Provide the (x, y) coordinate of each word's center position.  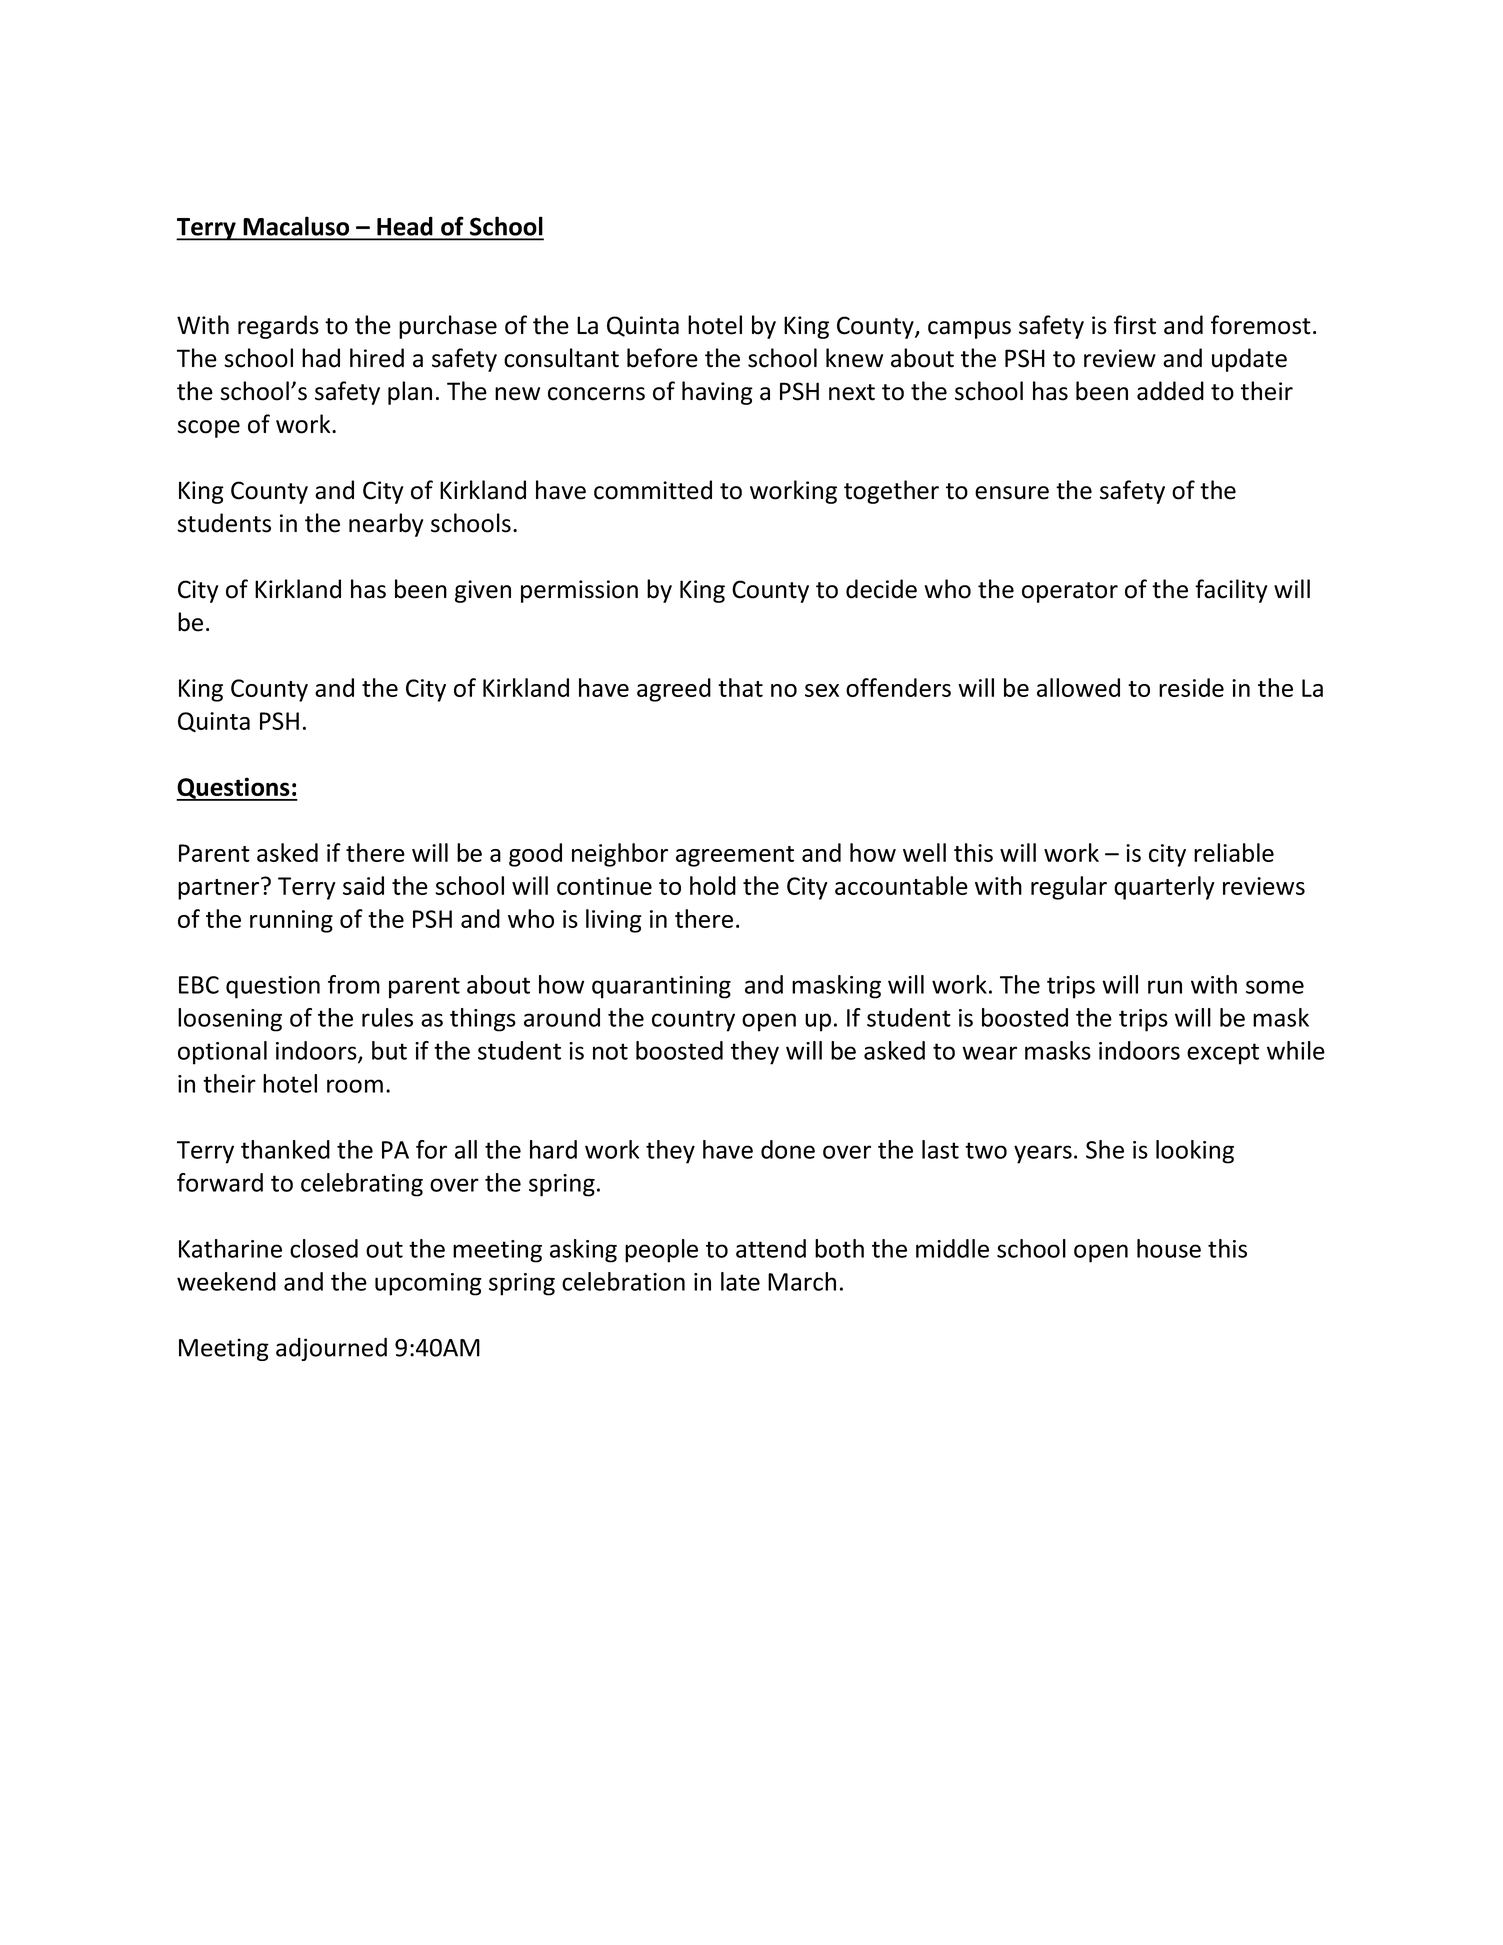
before (662, 358)
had (321, 358)
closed (324, 1248)
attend (771, 1248)
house (1169, 1248)
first (1135, 325)
